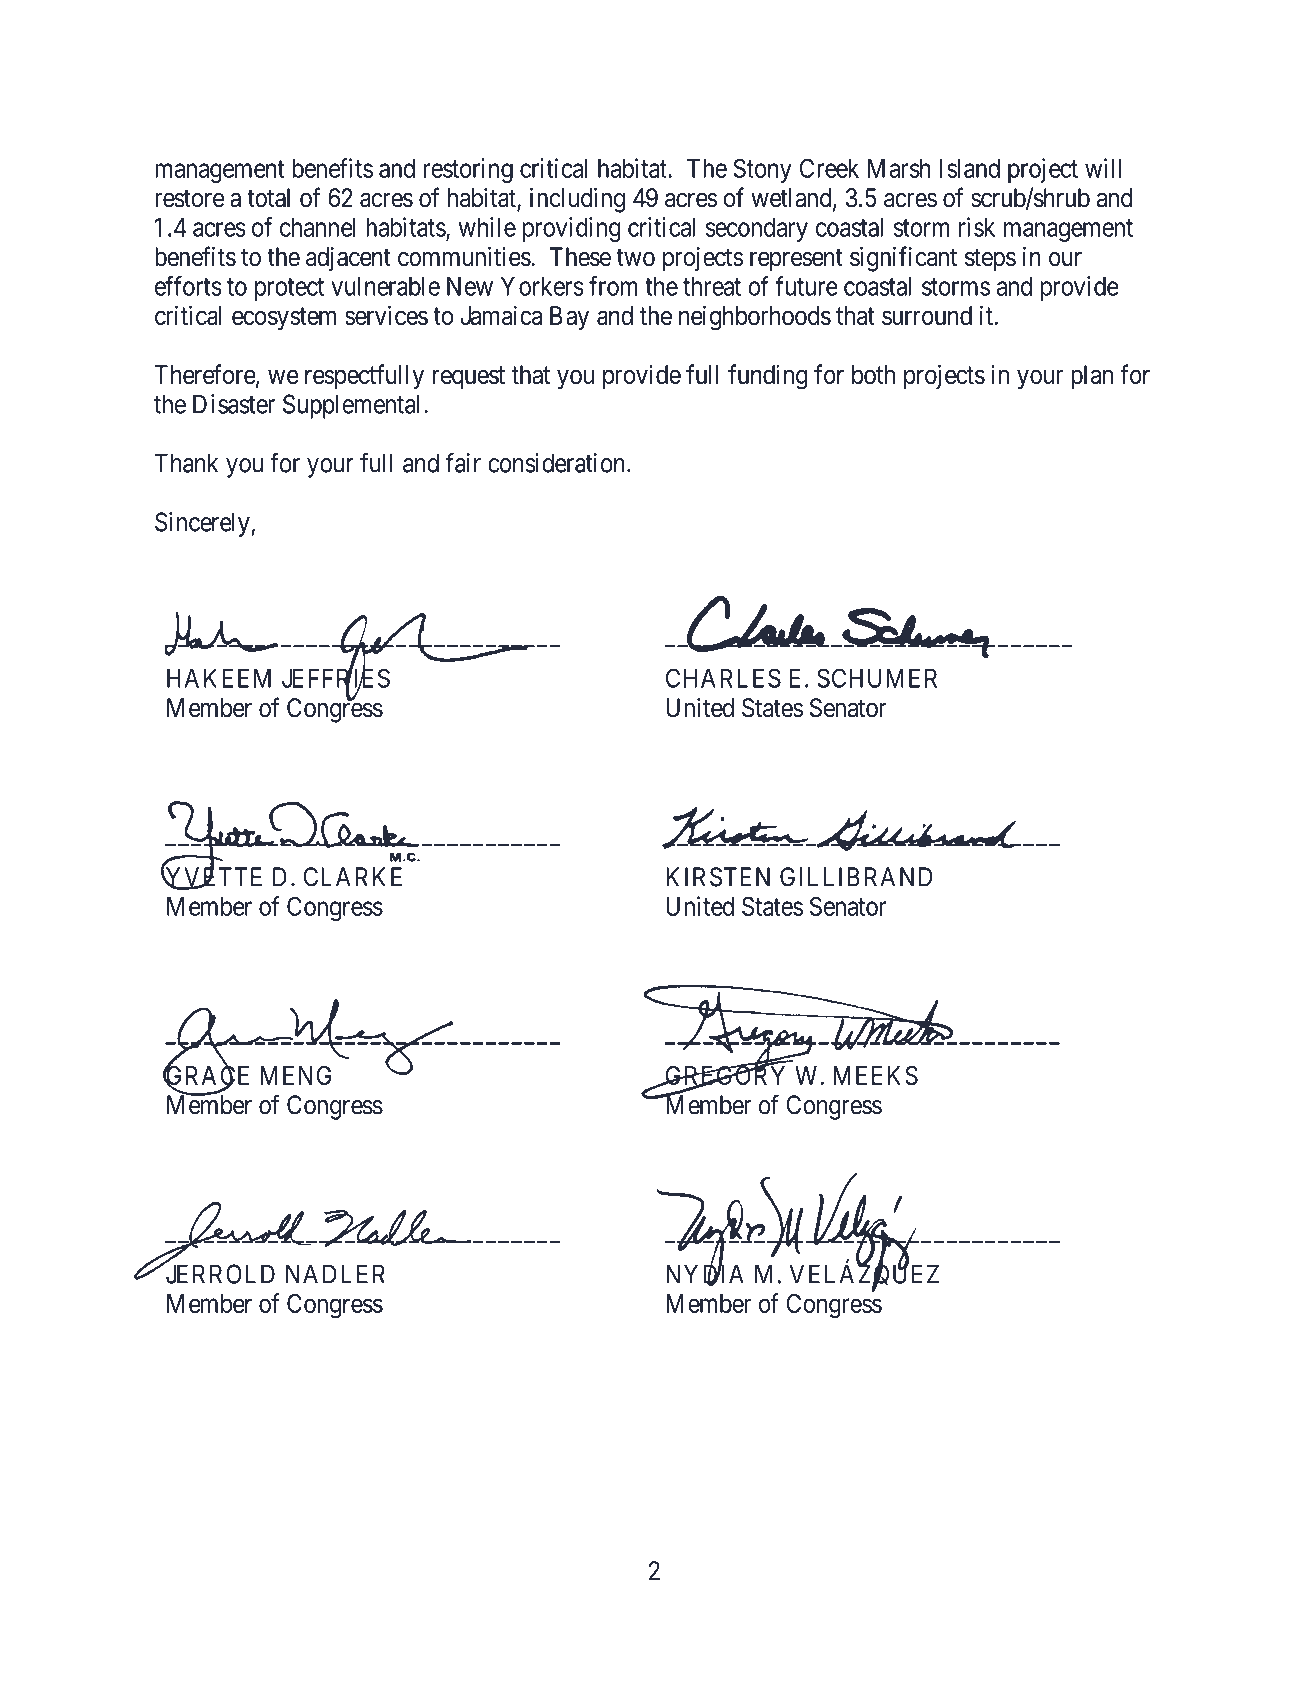 Image resolution: width=1307 pixels, height=1691 pixels. I want to click on total, so click(268, 198).
